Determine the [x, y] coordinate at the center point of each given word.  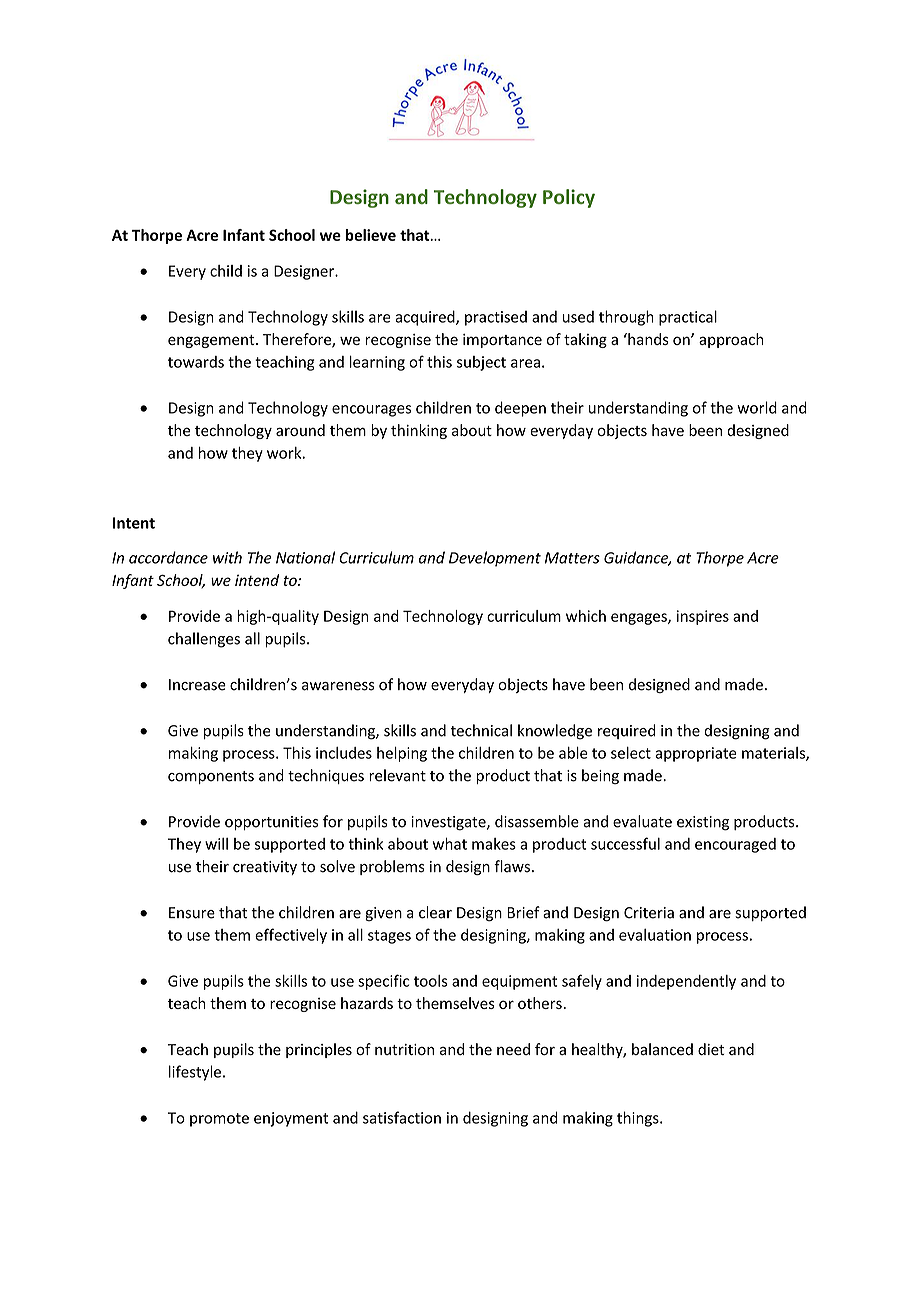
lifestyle [195, 1073]
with [227, 557]
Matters [572, 558]
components [211, 777]
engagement [212, 341]
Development [495, 559]
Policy [569, 198]
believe [371, 235]
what [450, 844]
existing [703, 823]
